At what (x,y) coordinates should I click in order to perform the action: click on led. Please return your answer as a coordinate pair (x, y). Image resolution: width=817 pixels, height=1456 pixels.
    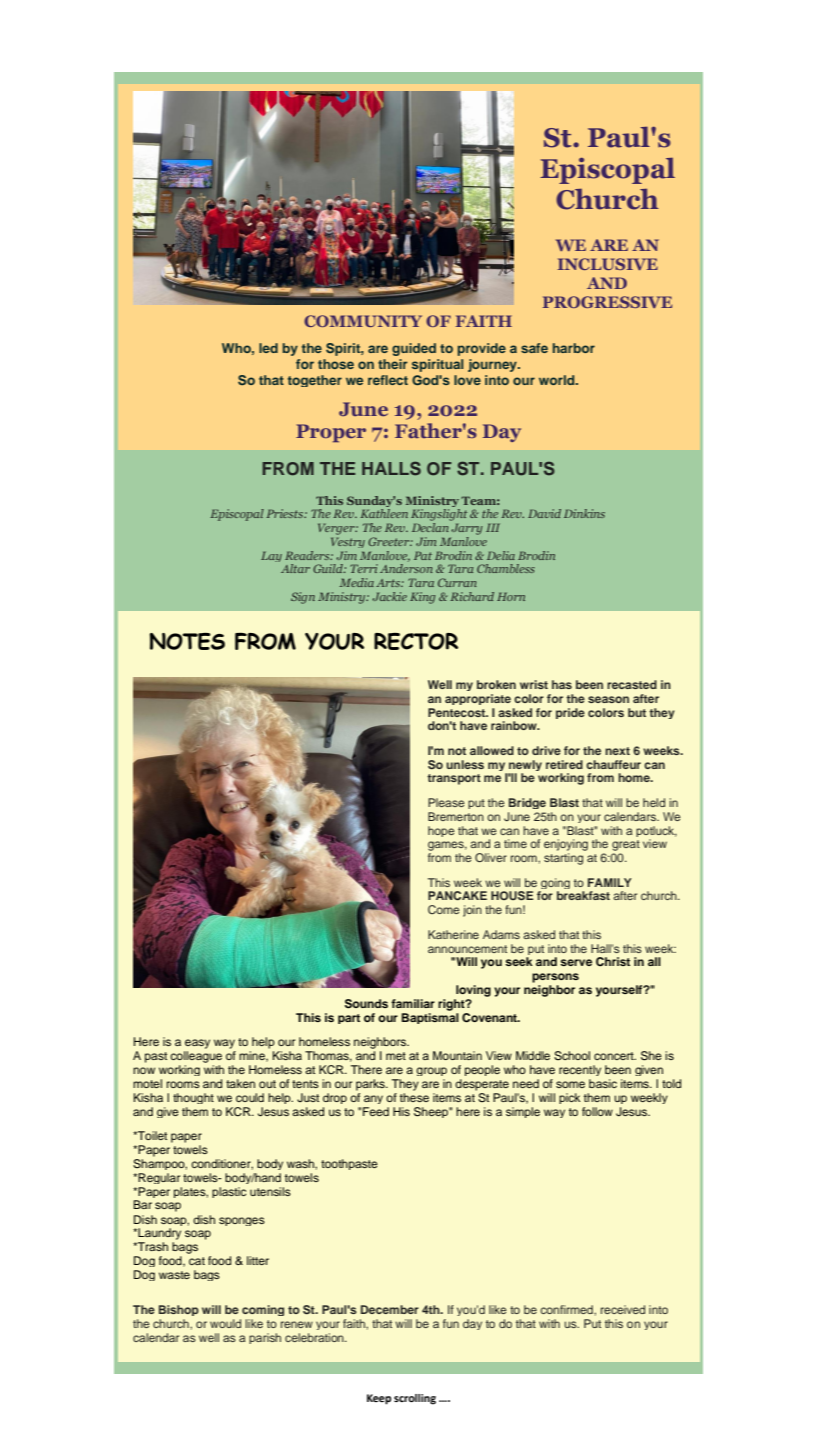
    Looking at the image, I should click on (268, 348).
